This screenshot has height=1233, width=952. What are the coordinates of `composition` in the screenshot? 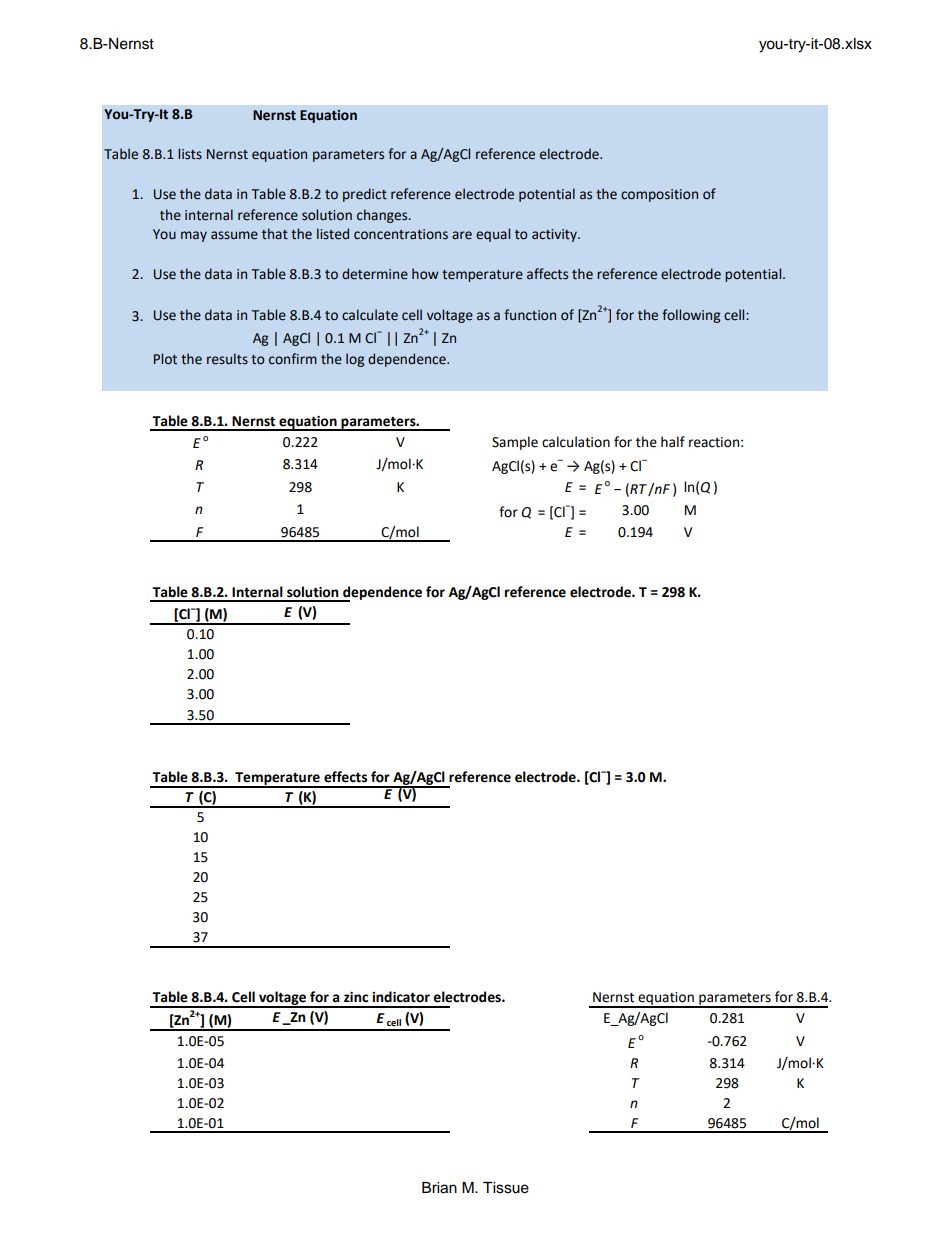 It's located at (659, 195).
